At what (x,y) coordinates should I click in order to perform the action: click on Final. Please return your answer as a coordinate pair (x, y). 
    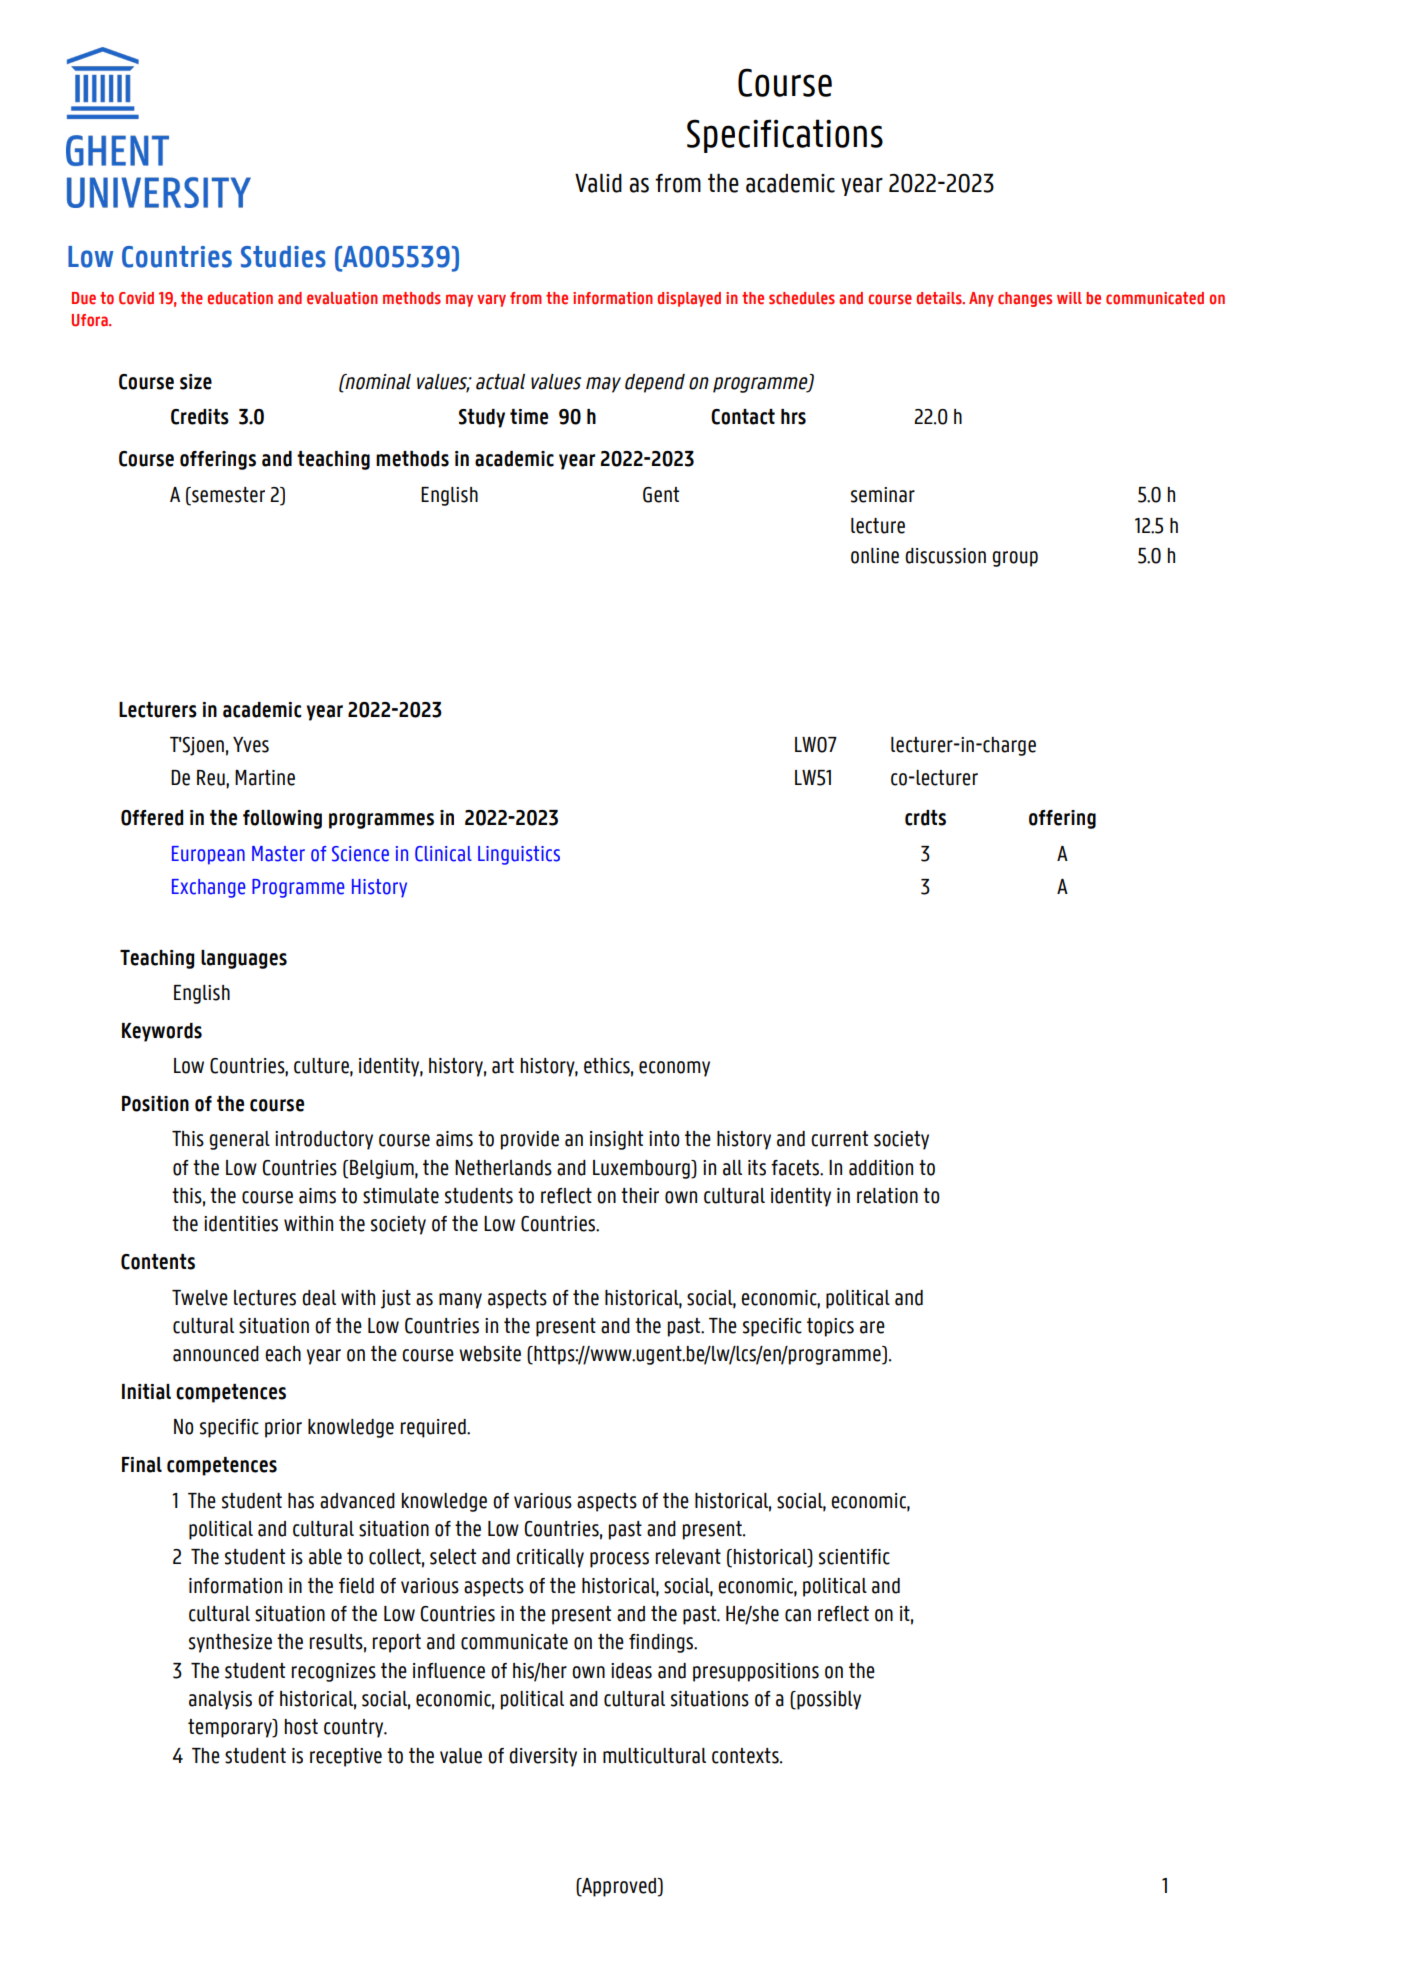
    Looking at the image, I should click on (142, 1465).
